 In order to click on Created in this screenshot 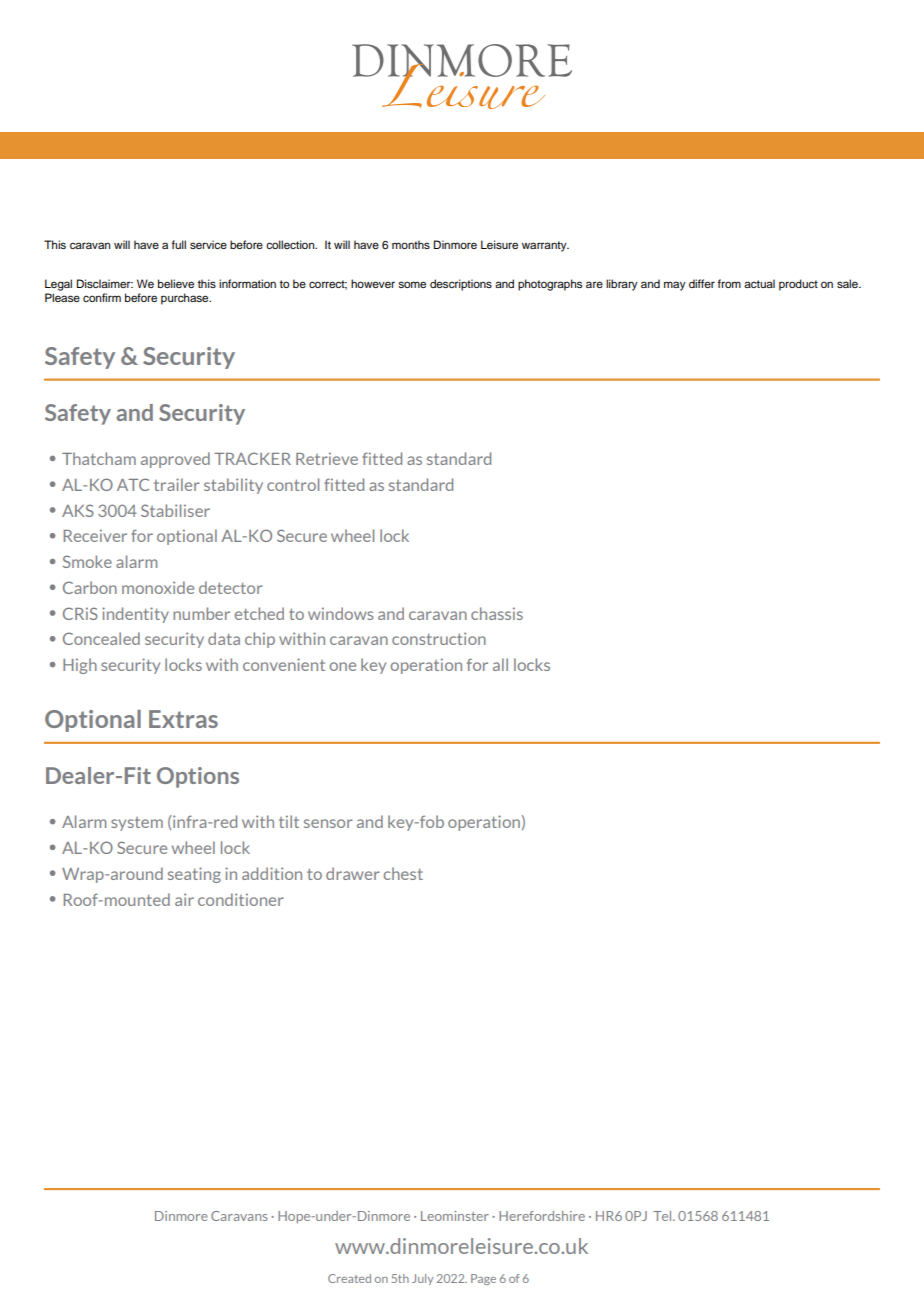, I will do `click(349, 1278)`.
